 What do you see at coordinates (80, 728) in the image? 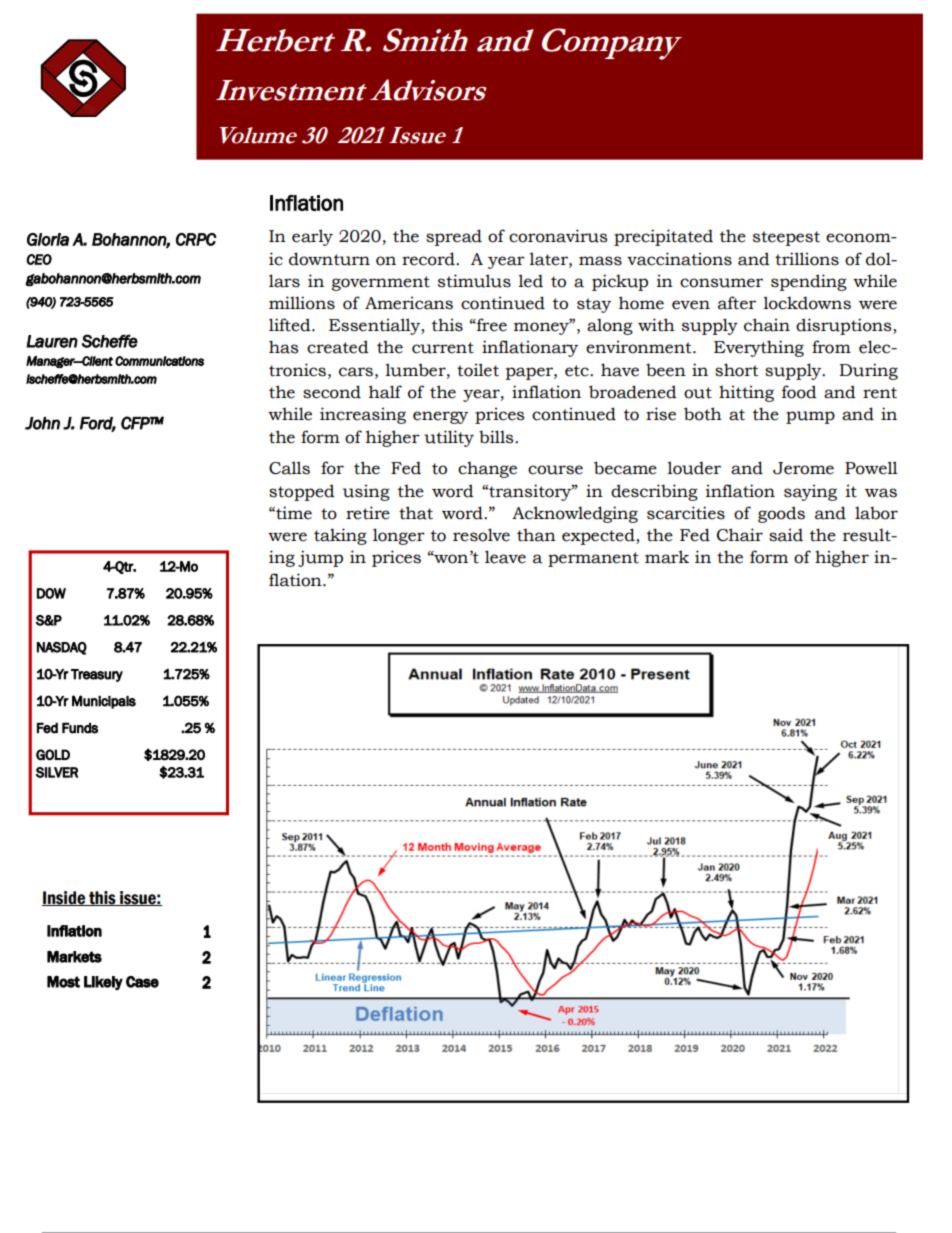
I see `Funds` at bounding box center [80, 728].
